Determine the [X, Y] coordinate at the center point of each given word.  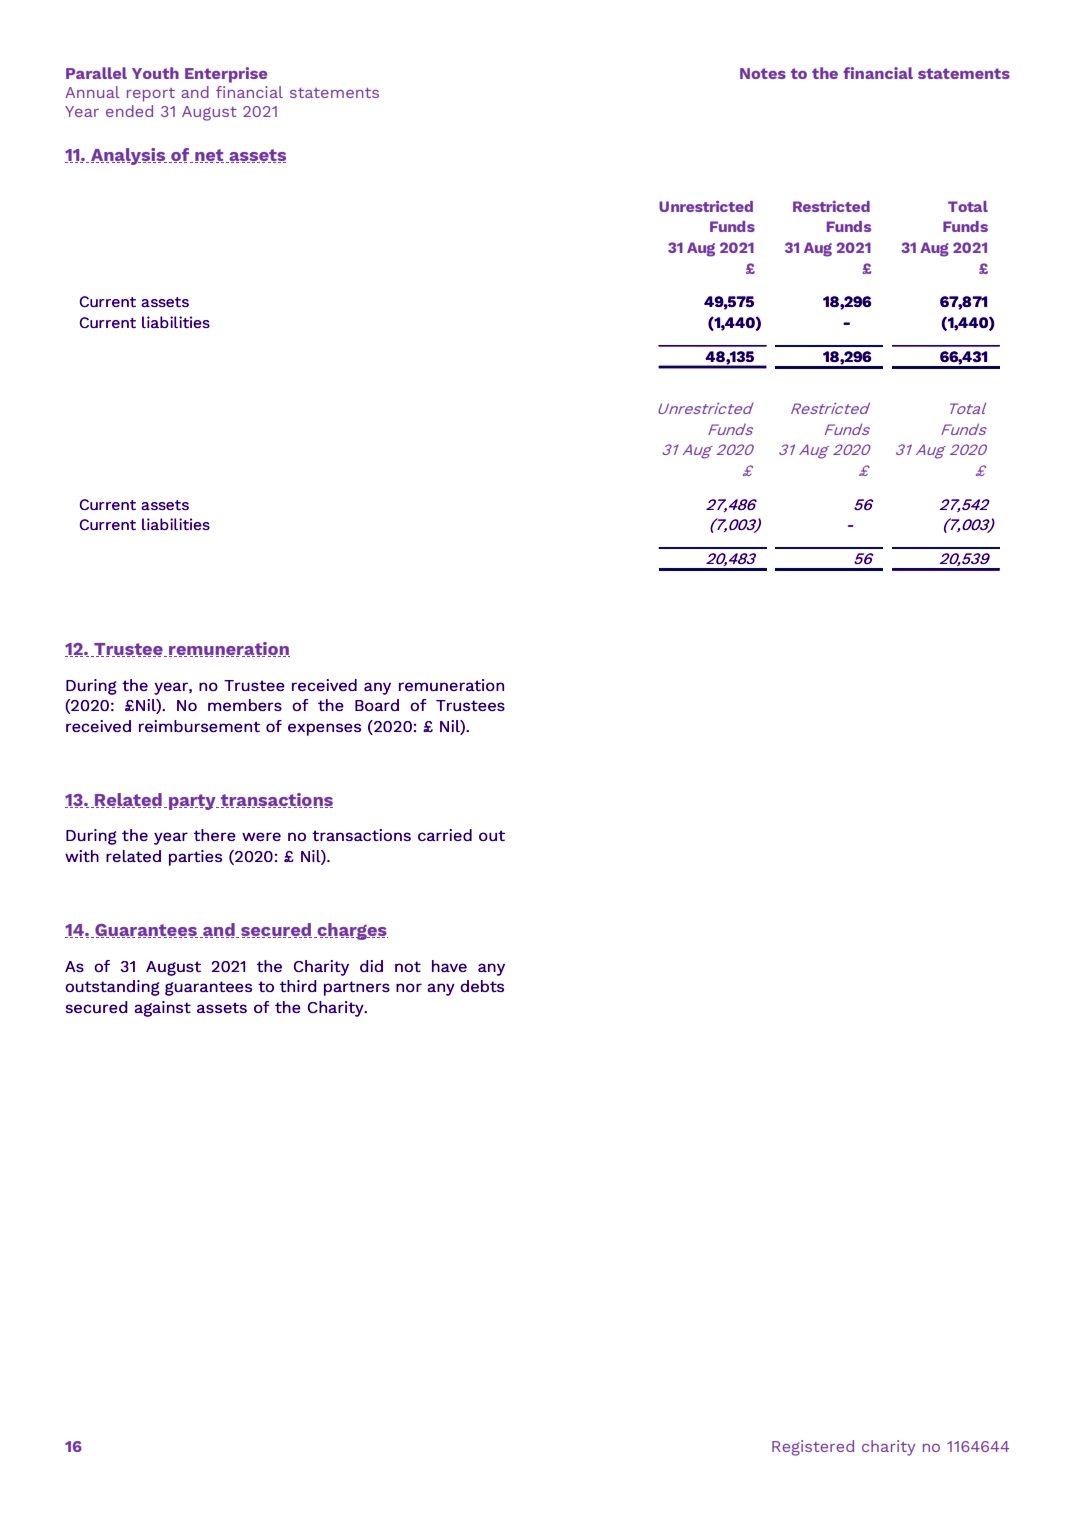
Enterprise [226, 75]
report [151, 95]
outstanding [113, 988]
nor [409, 987]
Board [377, 705]
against [162, 1009]
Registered [813, 1448]
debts [482, 986]
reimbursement [199, 726]
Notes [763, 73]
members [245, 705]
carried [445, 835]
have [449, 966]
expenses [324, 729]
